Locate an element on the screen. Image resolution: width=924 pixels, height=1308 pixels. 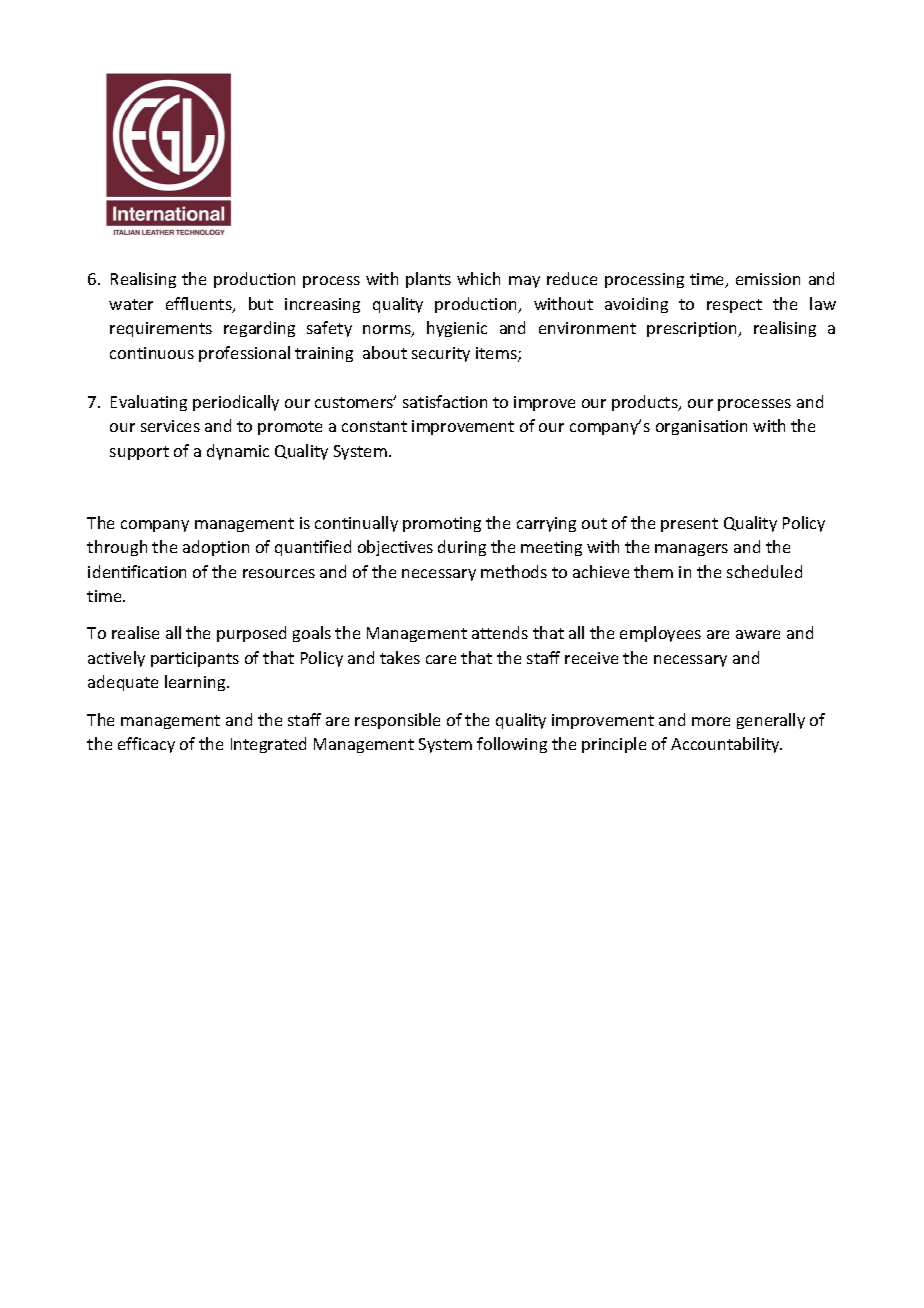
efficacy is located at coordinates (146, 745).
